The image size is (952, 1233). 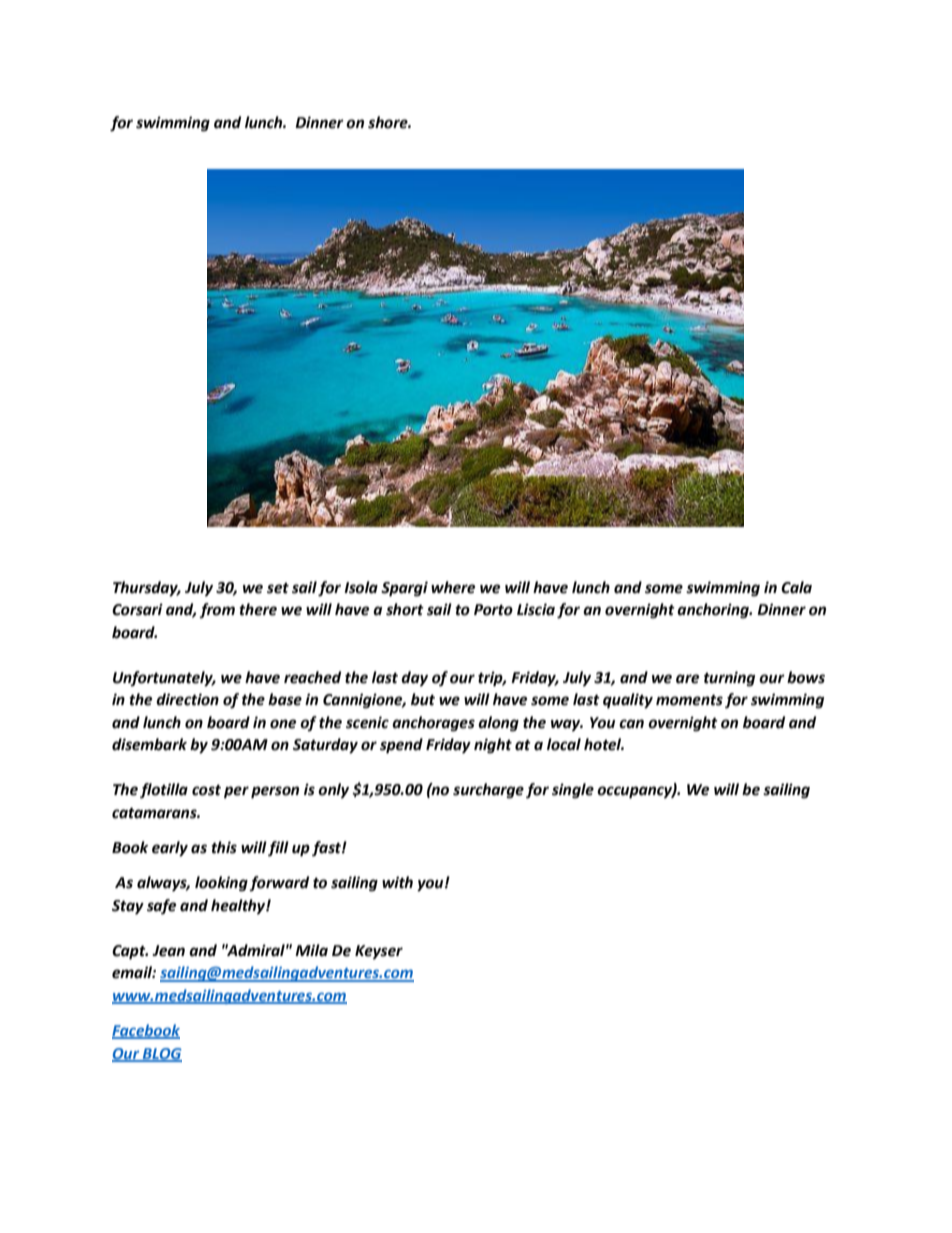 What do you see at coordinates (379, 952) in the image?
I see `Keyser` at bounding box center [379, 952].
